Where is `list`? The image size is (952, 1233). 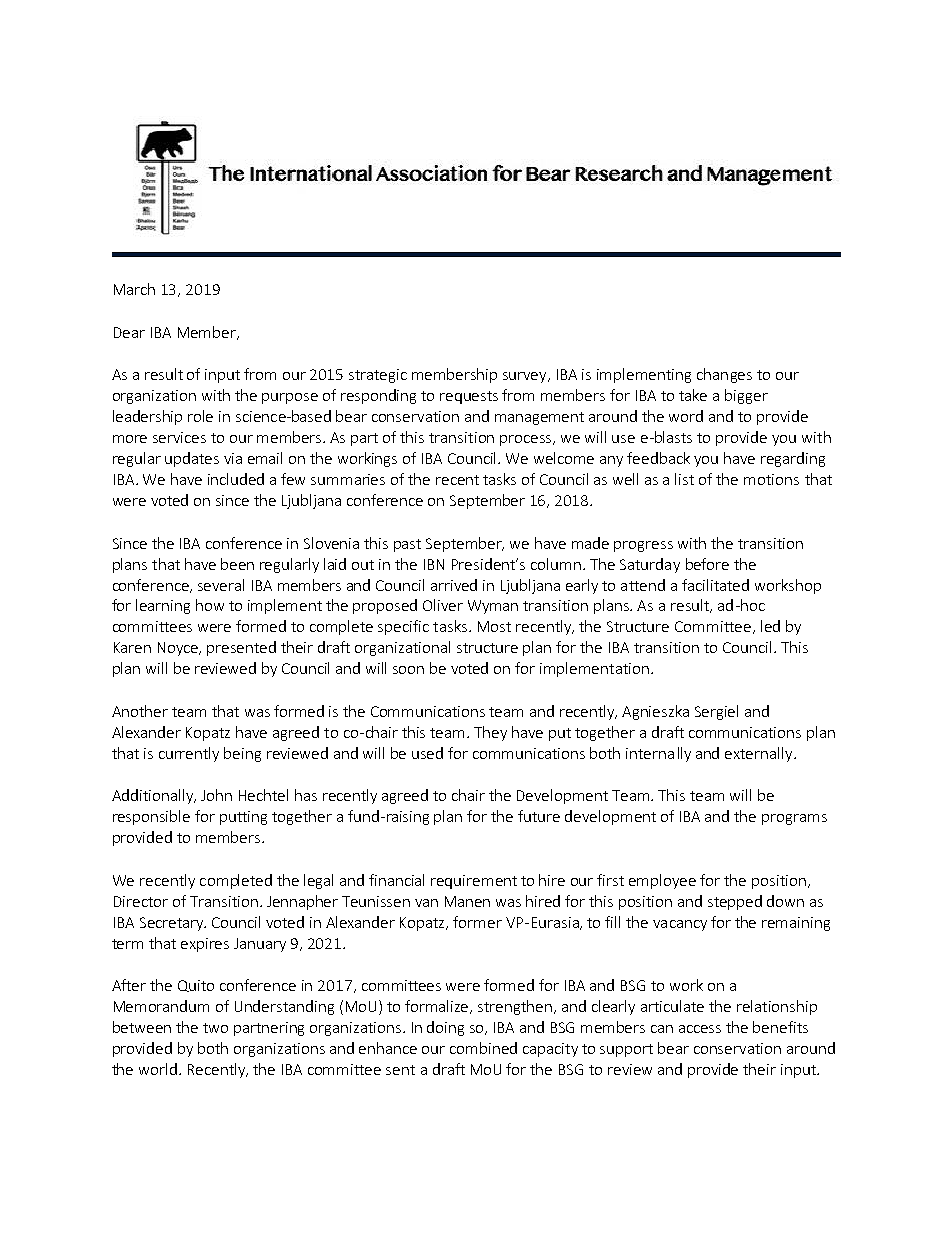 list is located at coordinates (684, 479).
